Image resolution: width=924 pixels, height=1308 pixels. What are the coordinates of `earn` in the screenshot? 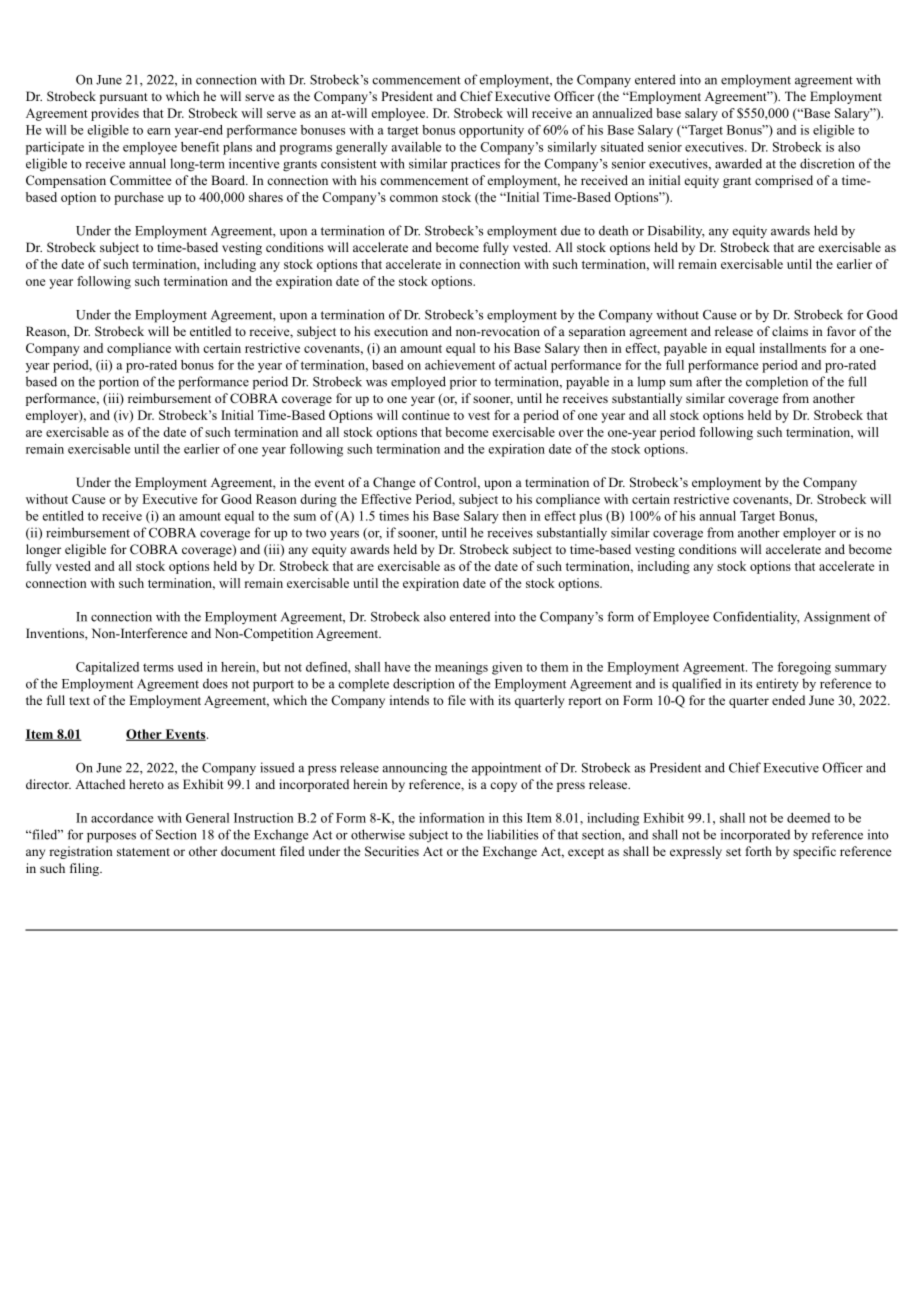 It's located at (159, 131).
